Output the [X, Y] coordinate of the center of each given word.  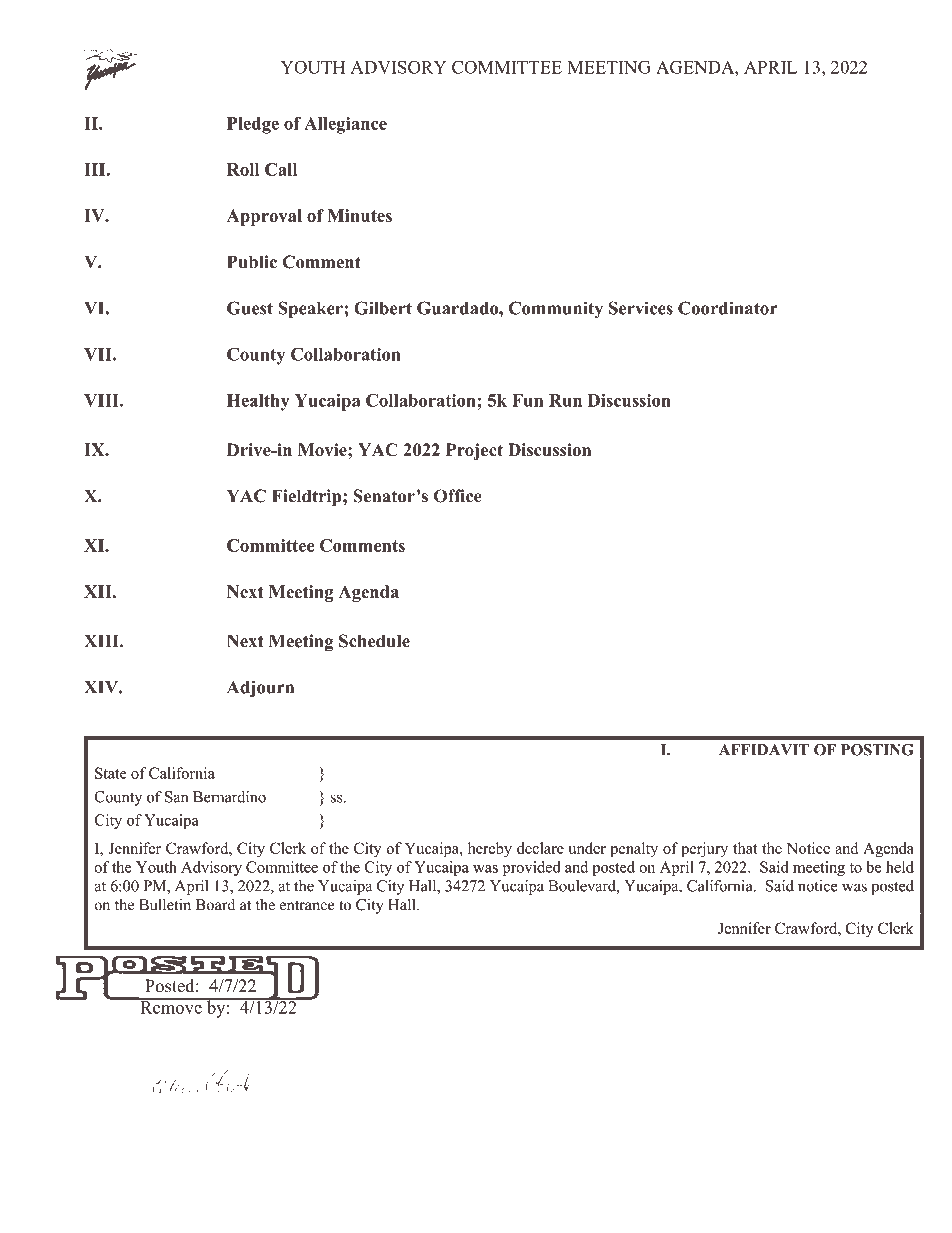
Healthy [258, 402]
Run [565, 400]
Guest [250, 308]
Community [556, 310]
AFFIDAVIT [764, 749]
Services [641, 308]
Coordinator [728, 308]
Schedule [374, 641]
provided [531, 868]
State [111, 773]
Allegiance [345, 125]
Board [215, 905]
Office [458, 496]
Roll [243, 169]
